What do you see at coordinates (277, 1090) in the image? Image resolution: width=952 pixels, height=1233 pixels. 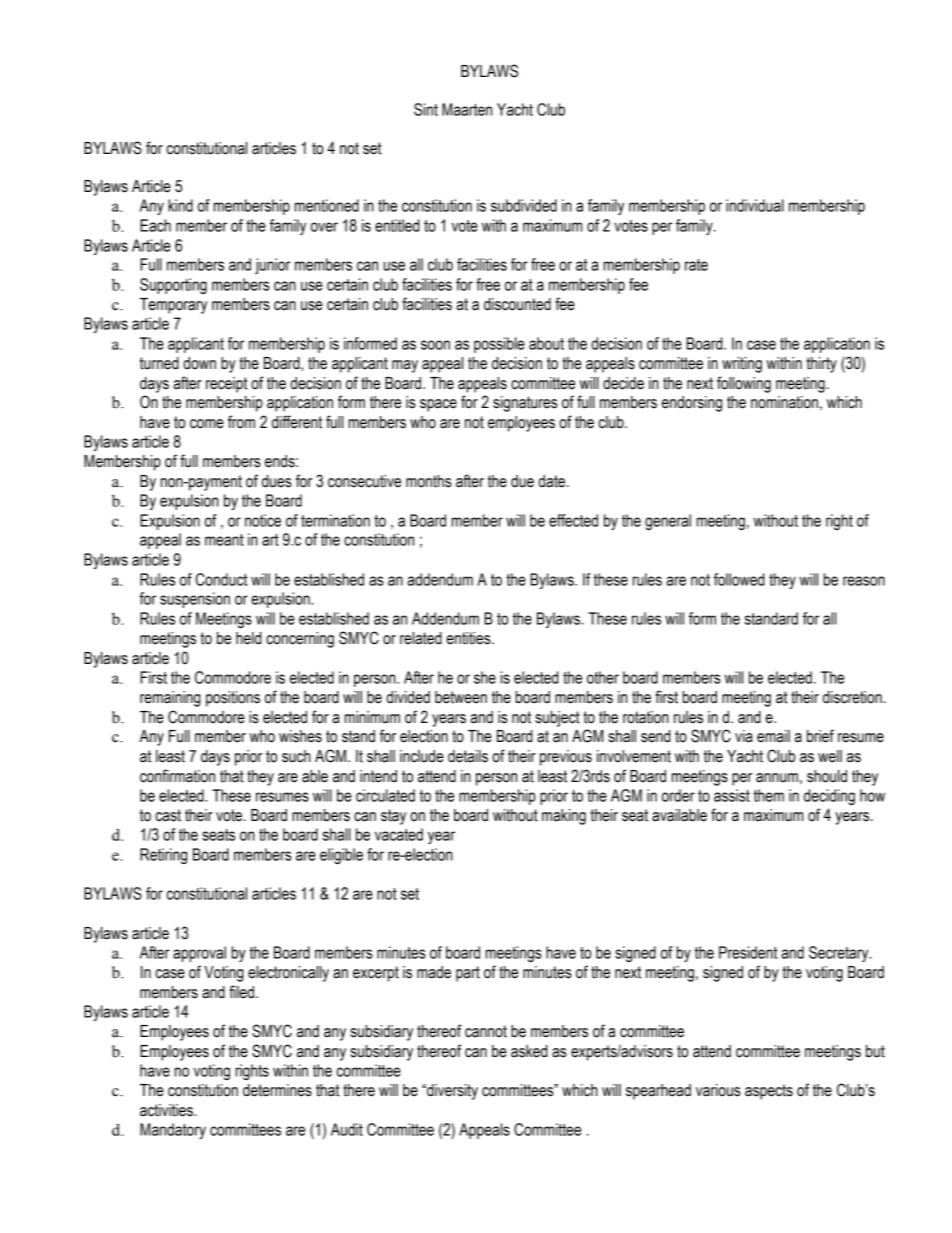 I see `determines` at bounding box center [277, 1090].
